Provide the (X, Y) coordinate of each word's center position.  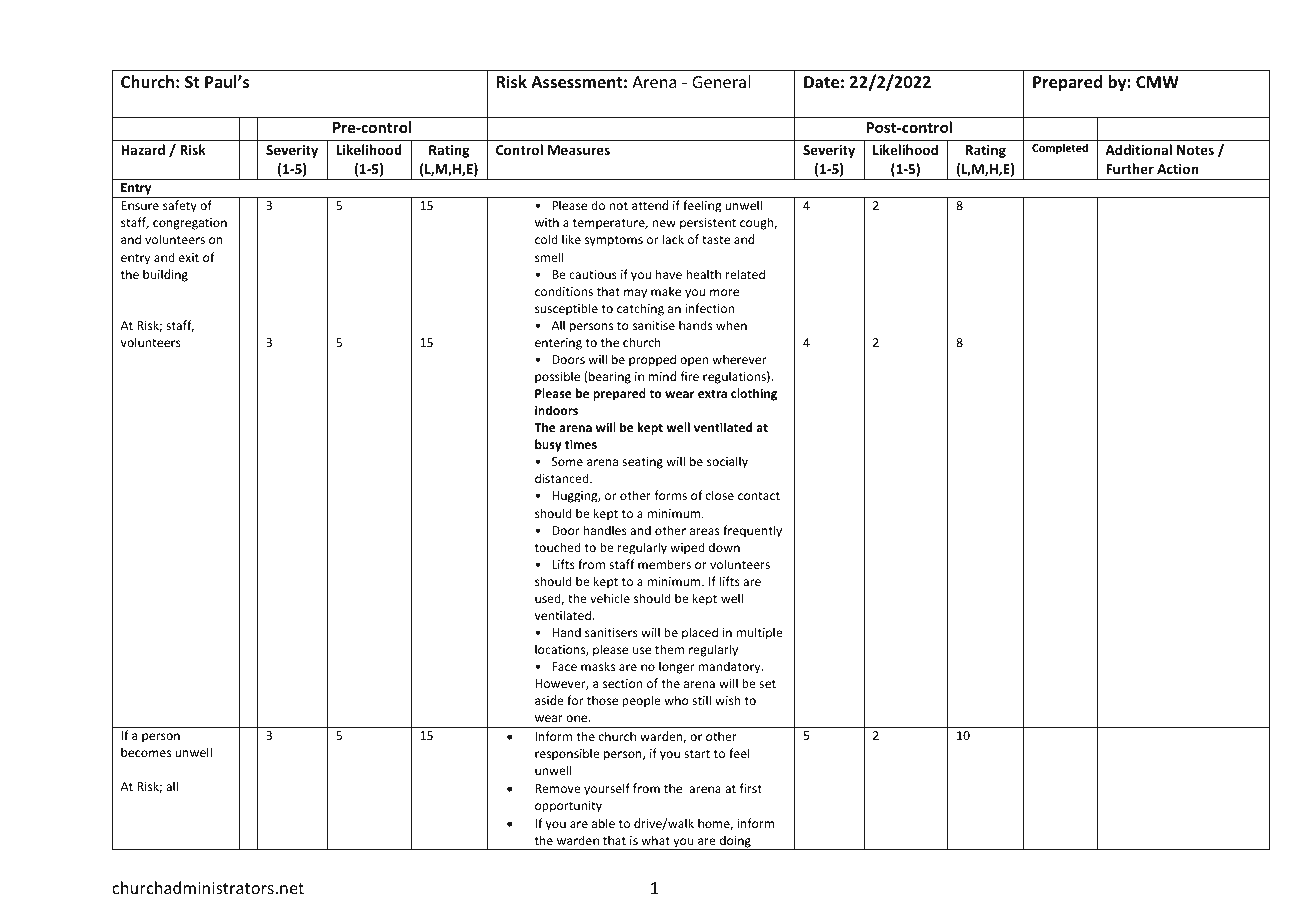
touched (558, 547)
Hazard (143, 149)
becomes (146, 752)
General (721, 81)
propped (652, 360)
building (165, 275)
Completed (1060, 148)
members (664, 564)
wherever (740, 359)
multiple (759, 633)
